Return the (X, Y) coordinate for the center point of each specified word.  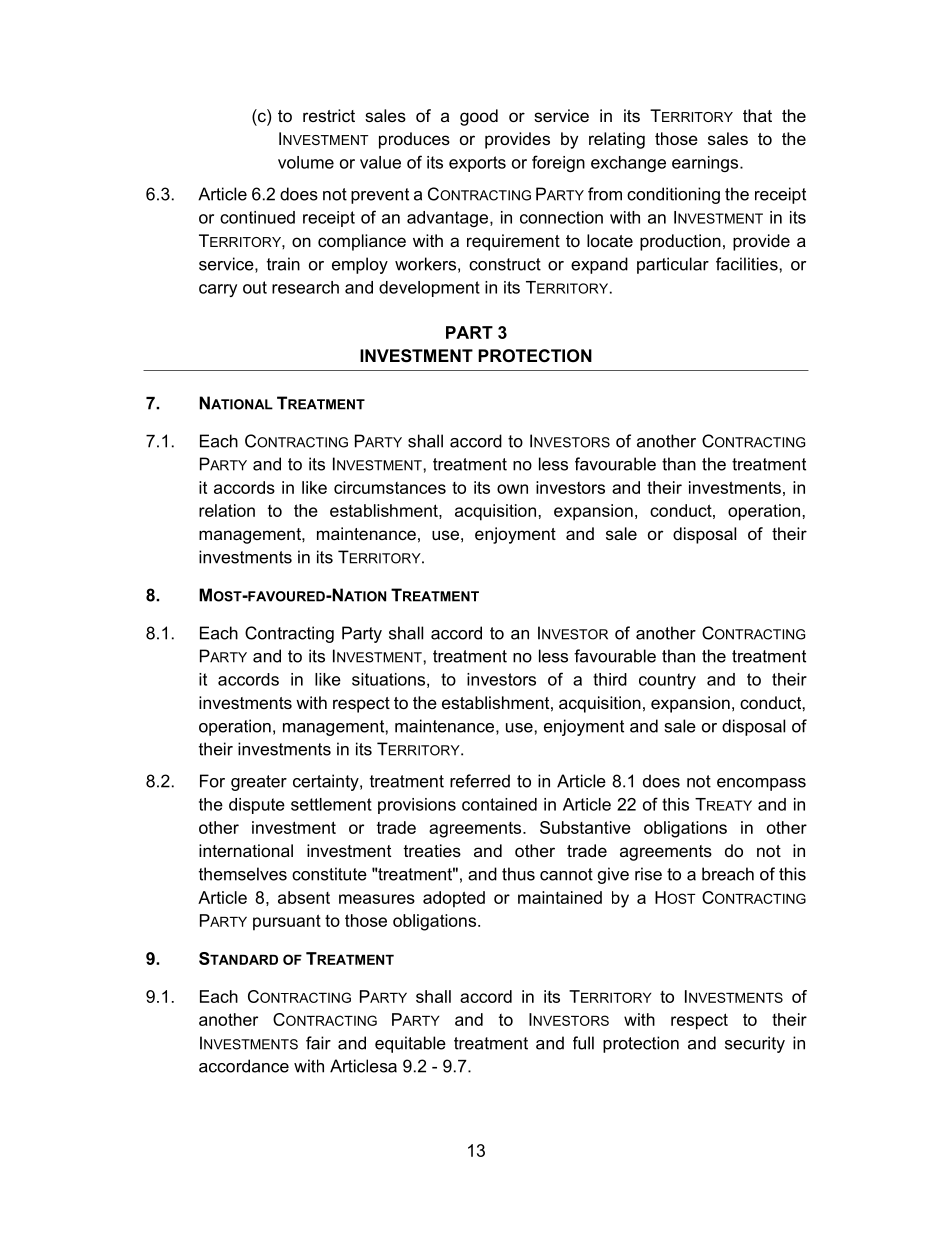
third (610, 679)
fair (318, 1043)
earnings (706, 164)
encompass (761, 784)
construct (505, 264)
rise (648, 874)
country (667, 681)
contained (499, 804)
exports (477, 164)
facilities (747, 264)
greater (259, 783)
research (305, 287)
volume (306, 162)
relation (227, 510)
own (512, 489)
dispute (257, 806)
